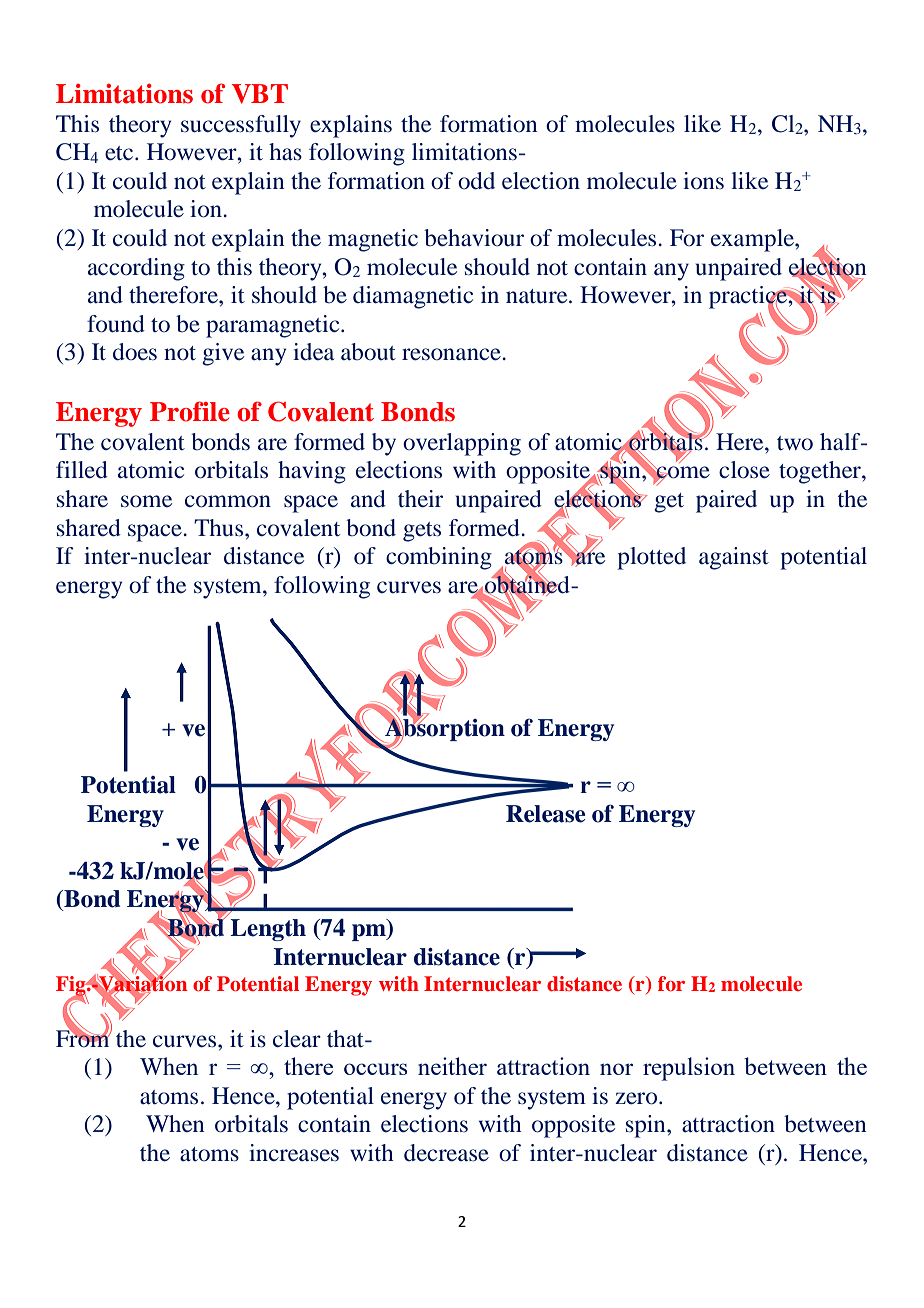 The image size is (924, 1308). Describe the element at coordinates (462, 444) in the image. I see `overlapping` at that location.
